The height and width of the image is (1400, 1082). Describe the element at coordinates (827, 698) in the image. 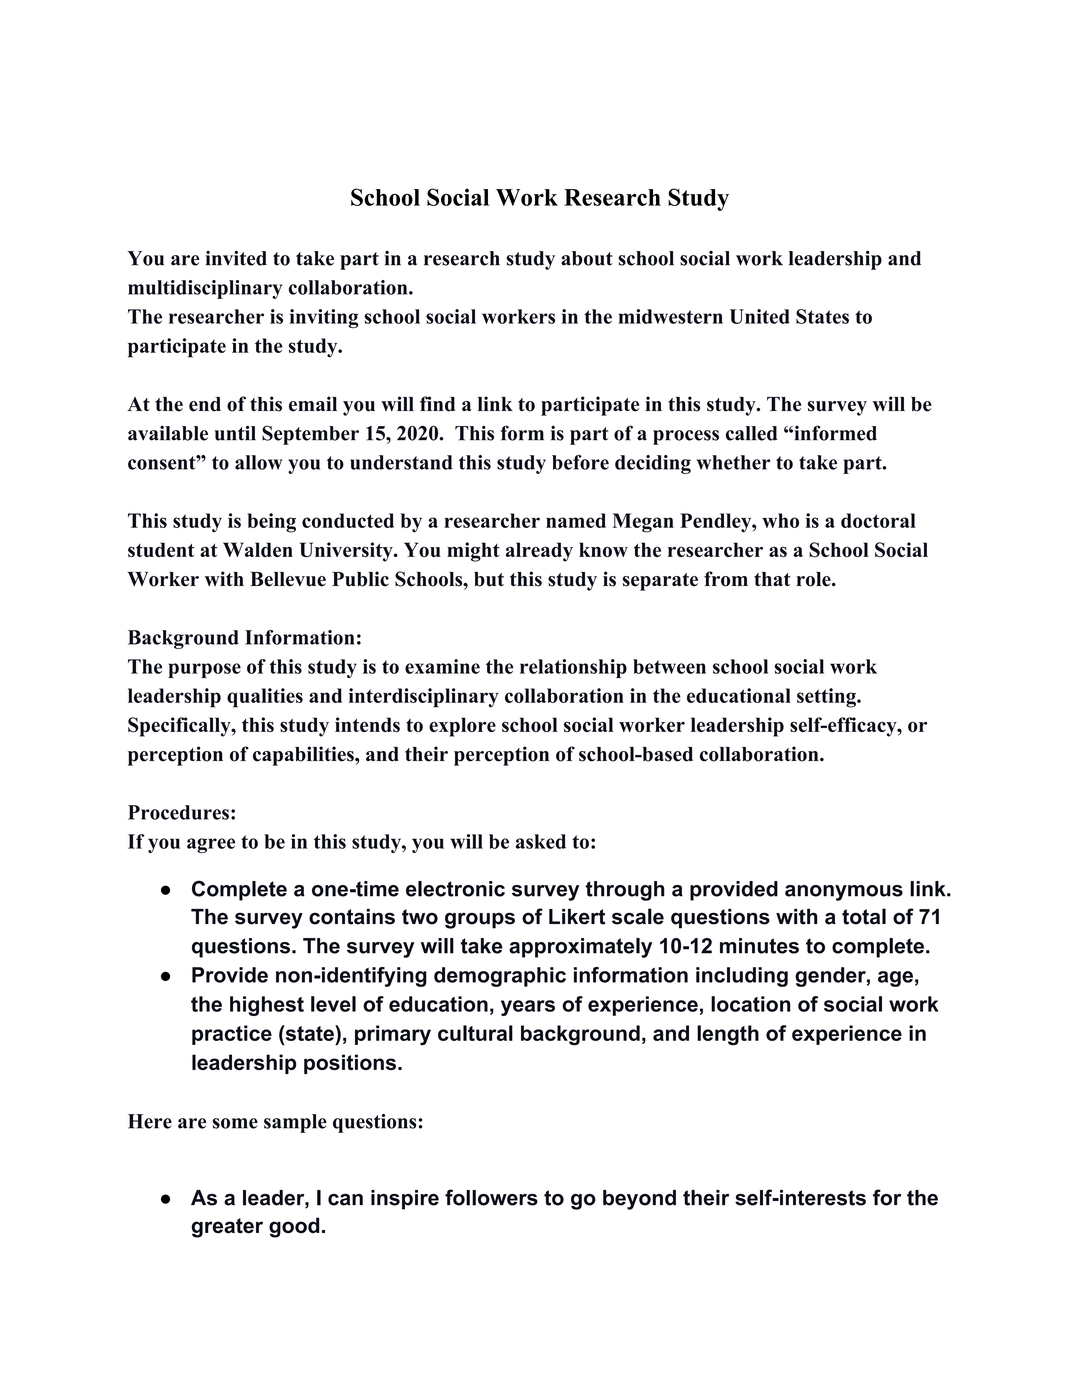

I see `setting` at that location.
